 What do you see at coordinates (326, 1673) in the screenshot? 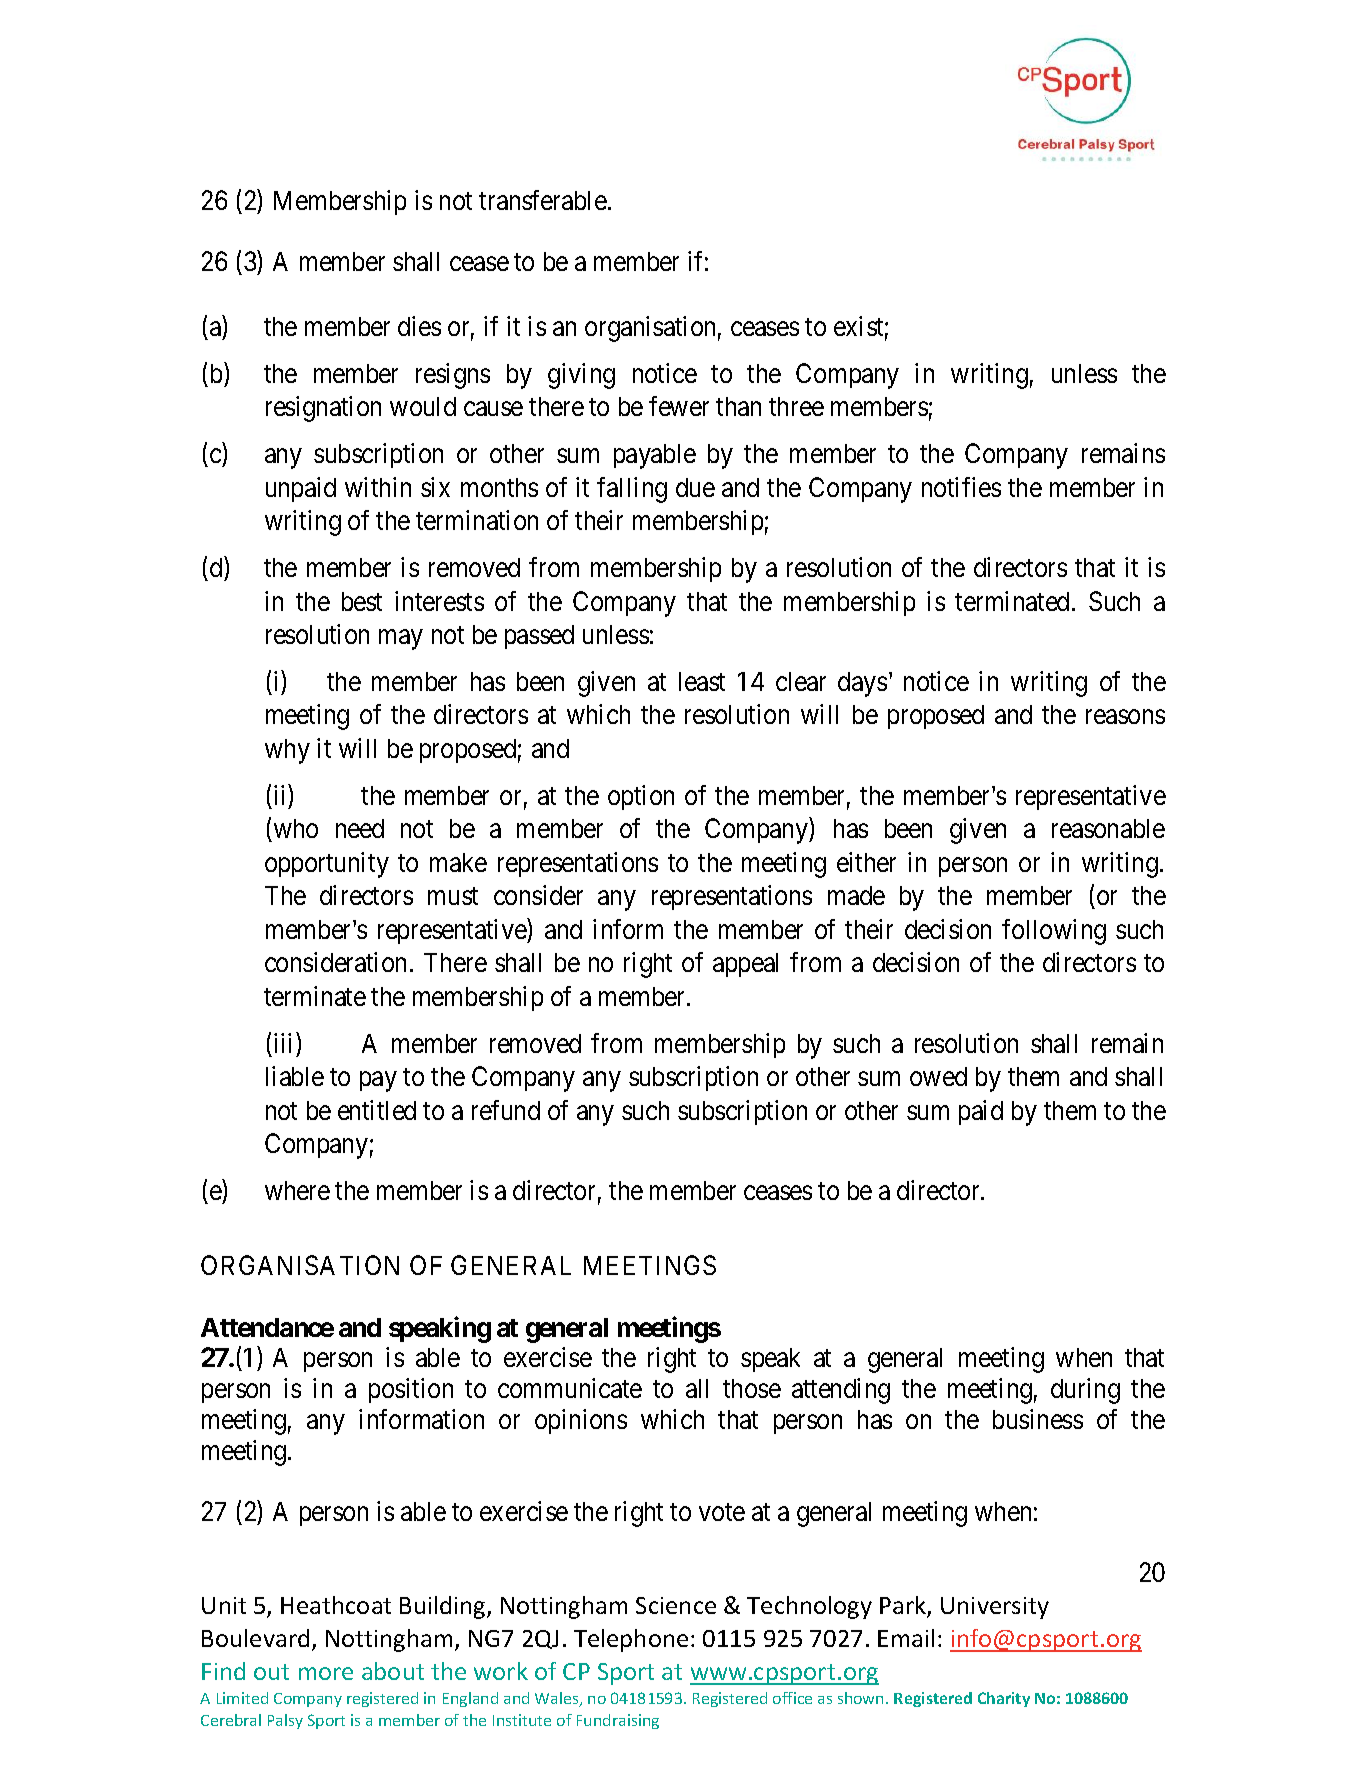
I see `more` at bounding box center [326, 1673].
